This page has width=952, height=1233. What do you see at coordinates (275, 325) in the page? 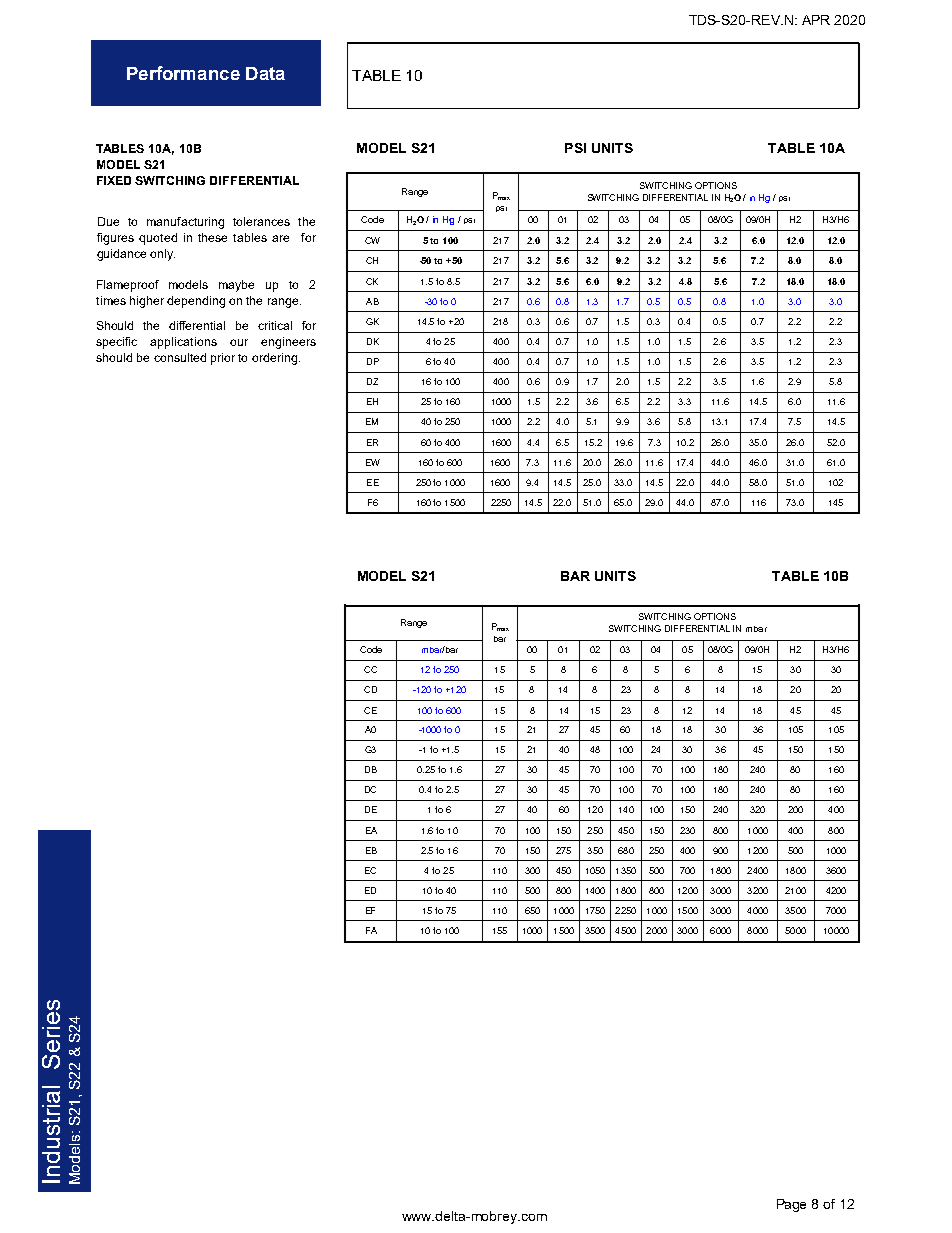
I see `critical` at bounding box center [275, 325].
